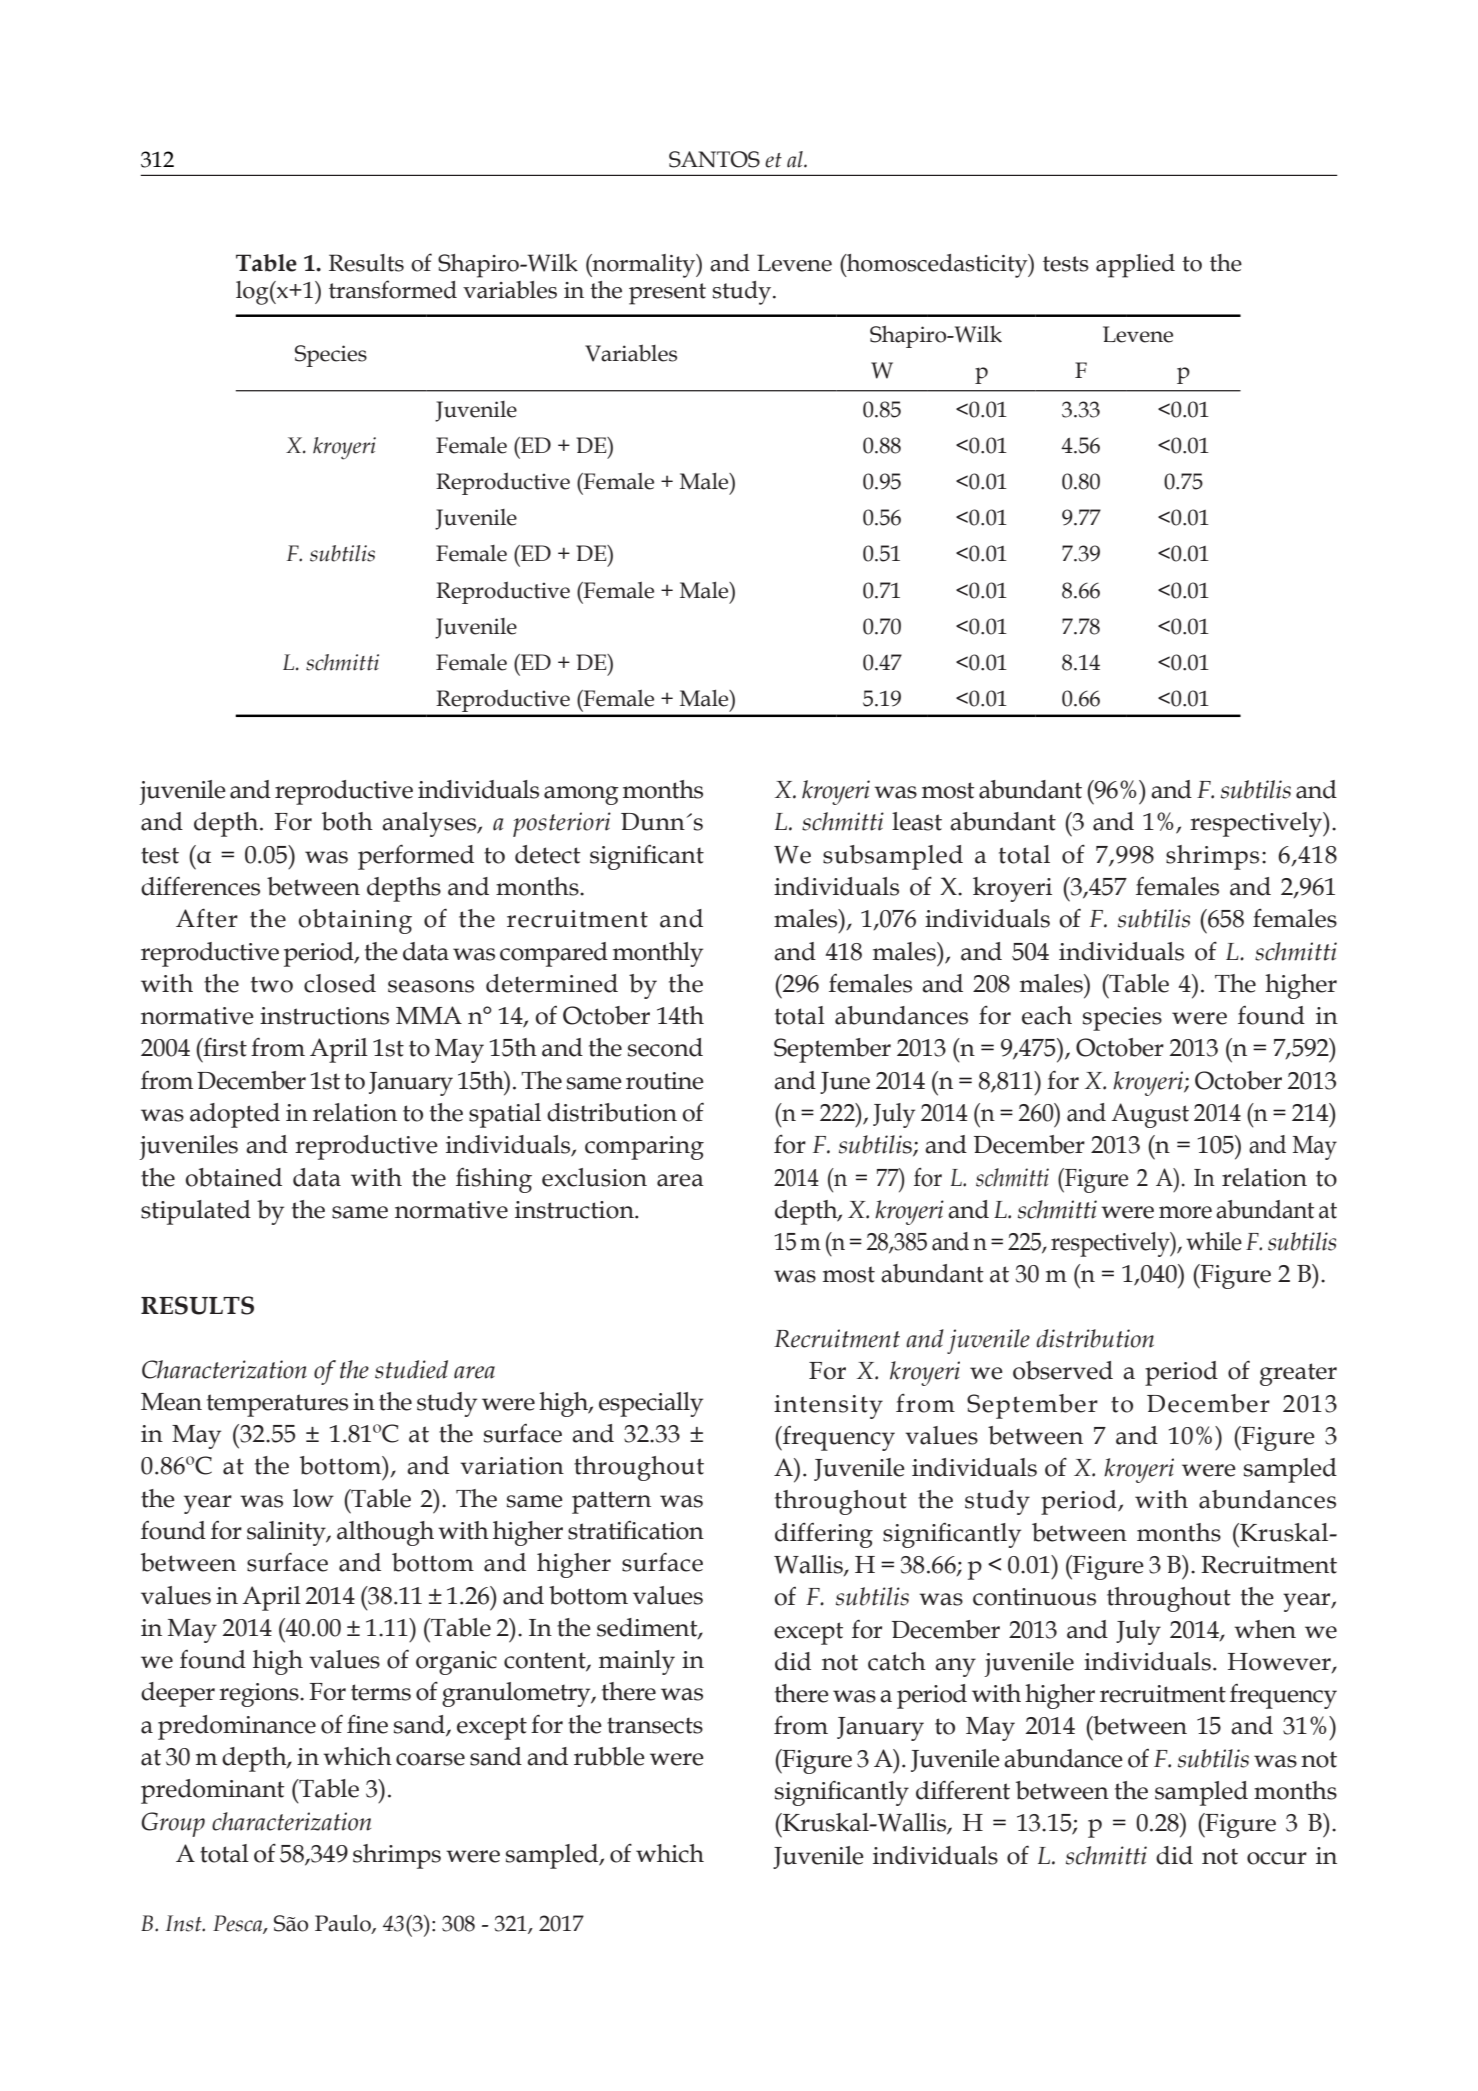 This page has width=1478, height=2091. Describe the element at coordinates (1150, 1115) in the page. I see `August` at that location.
